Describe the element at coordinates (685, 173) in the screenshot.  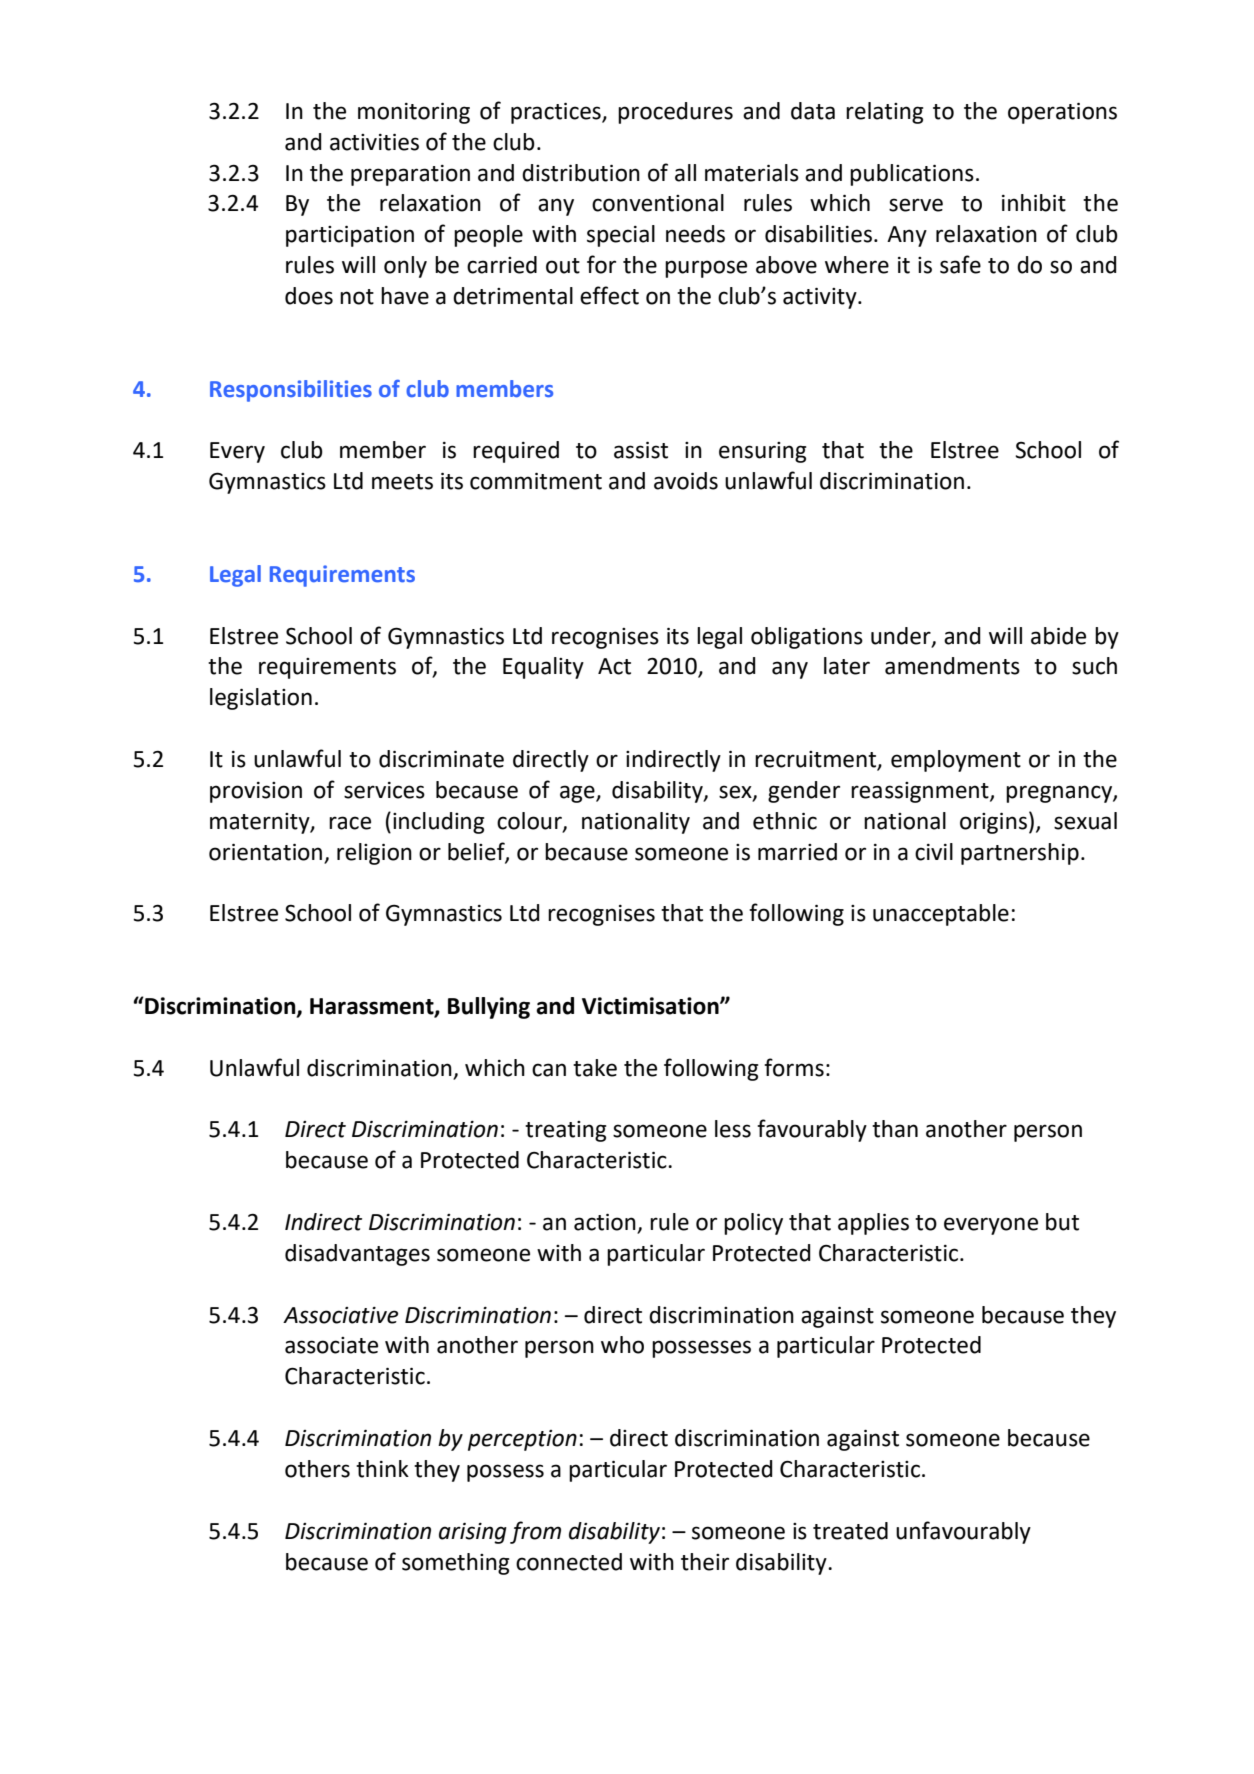
I see `all` at that location.
